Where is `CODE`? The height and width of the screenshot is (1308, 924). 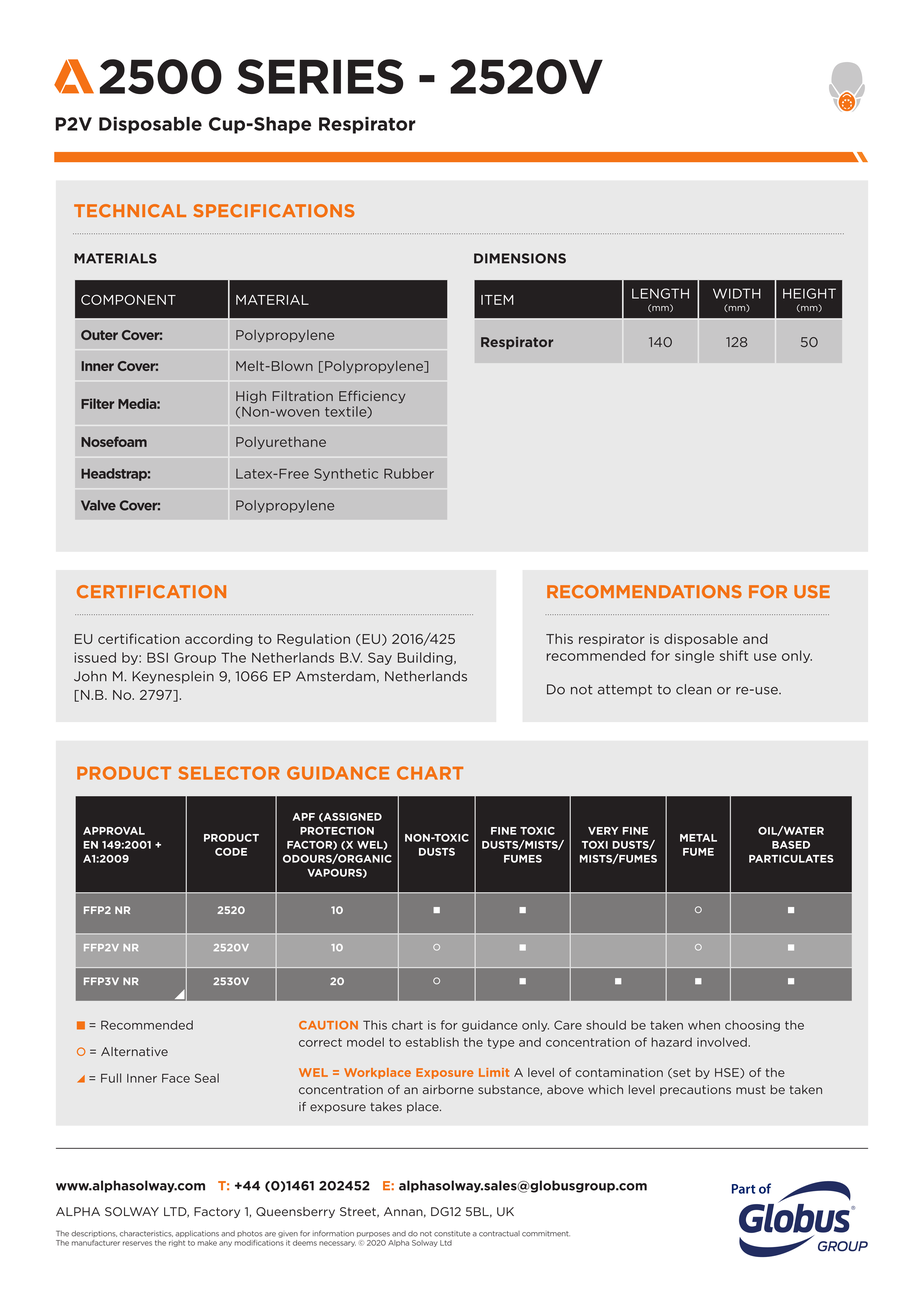
CODE is located at coordinates (231, 852).
